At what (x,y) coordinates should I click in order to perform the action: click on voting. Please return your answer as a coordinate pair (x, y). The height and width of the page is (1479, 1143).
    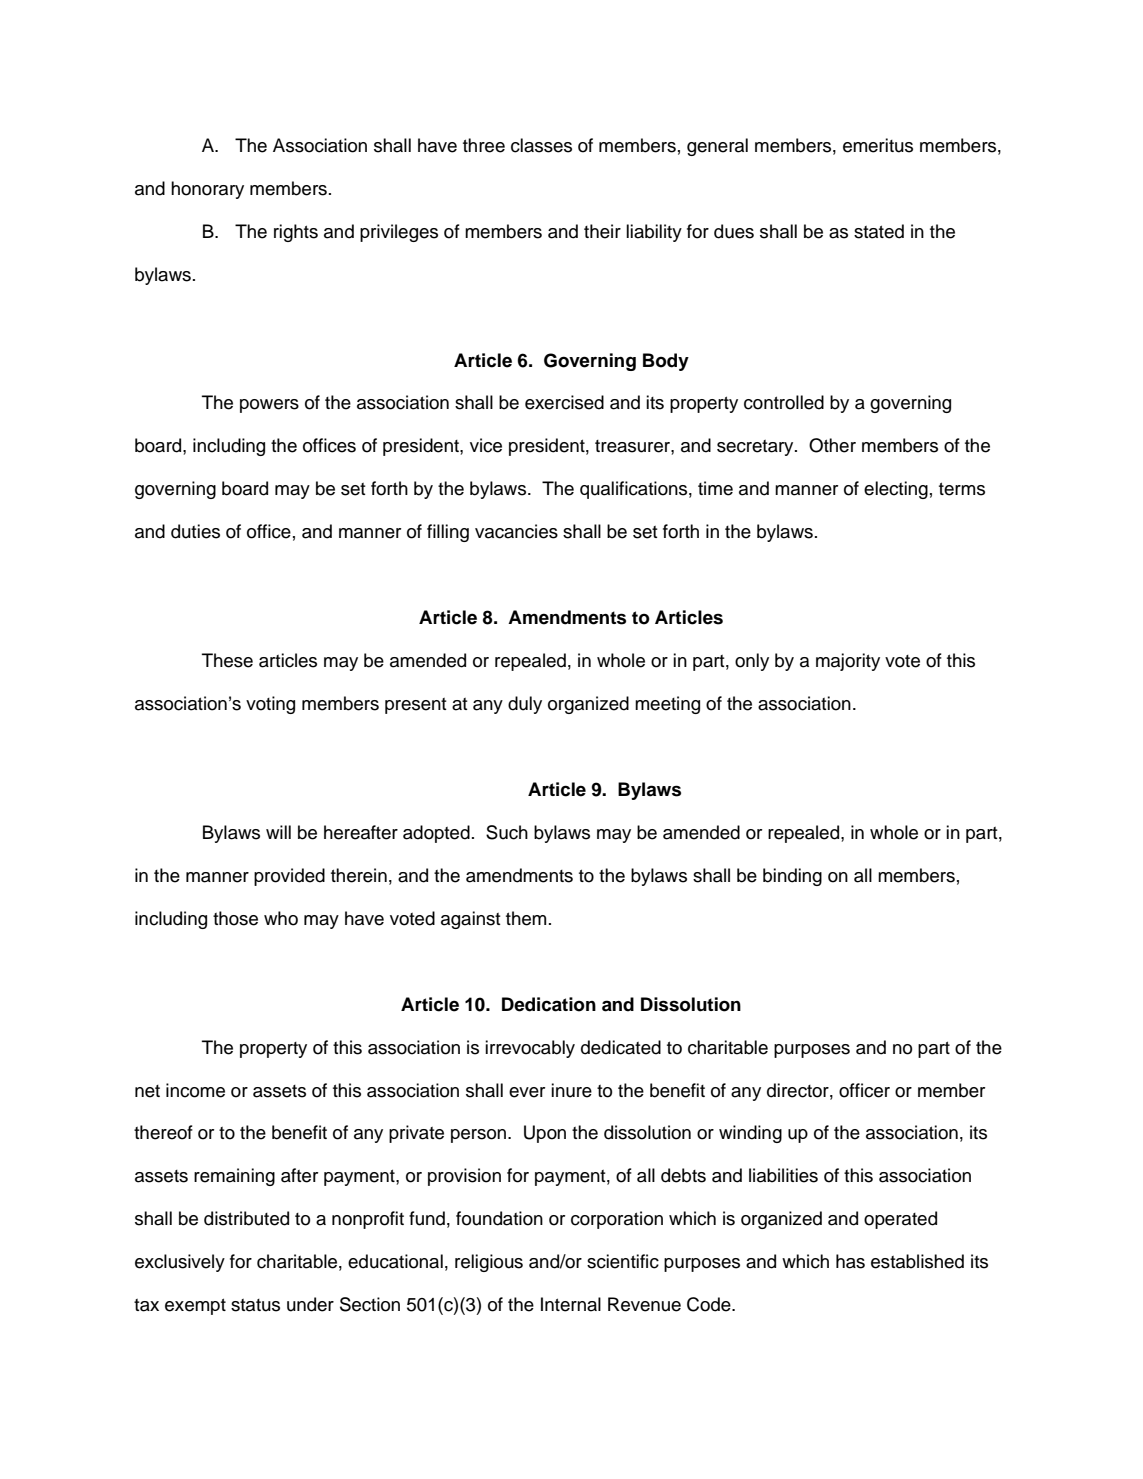
    Looking at the image, I should click on (270, 705).
